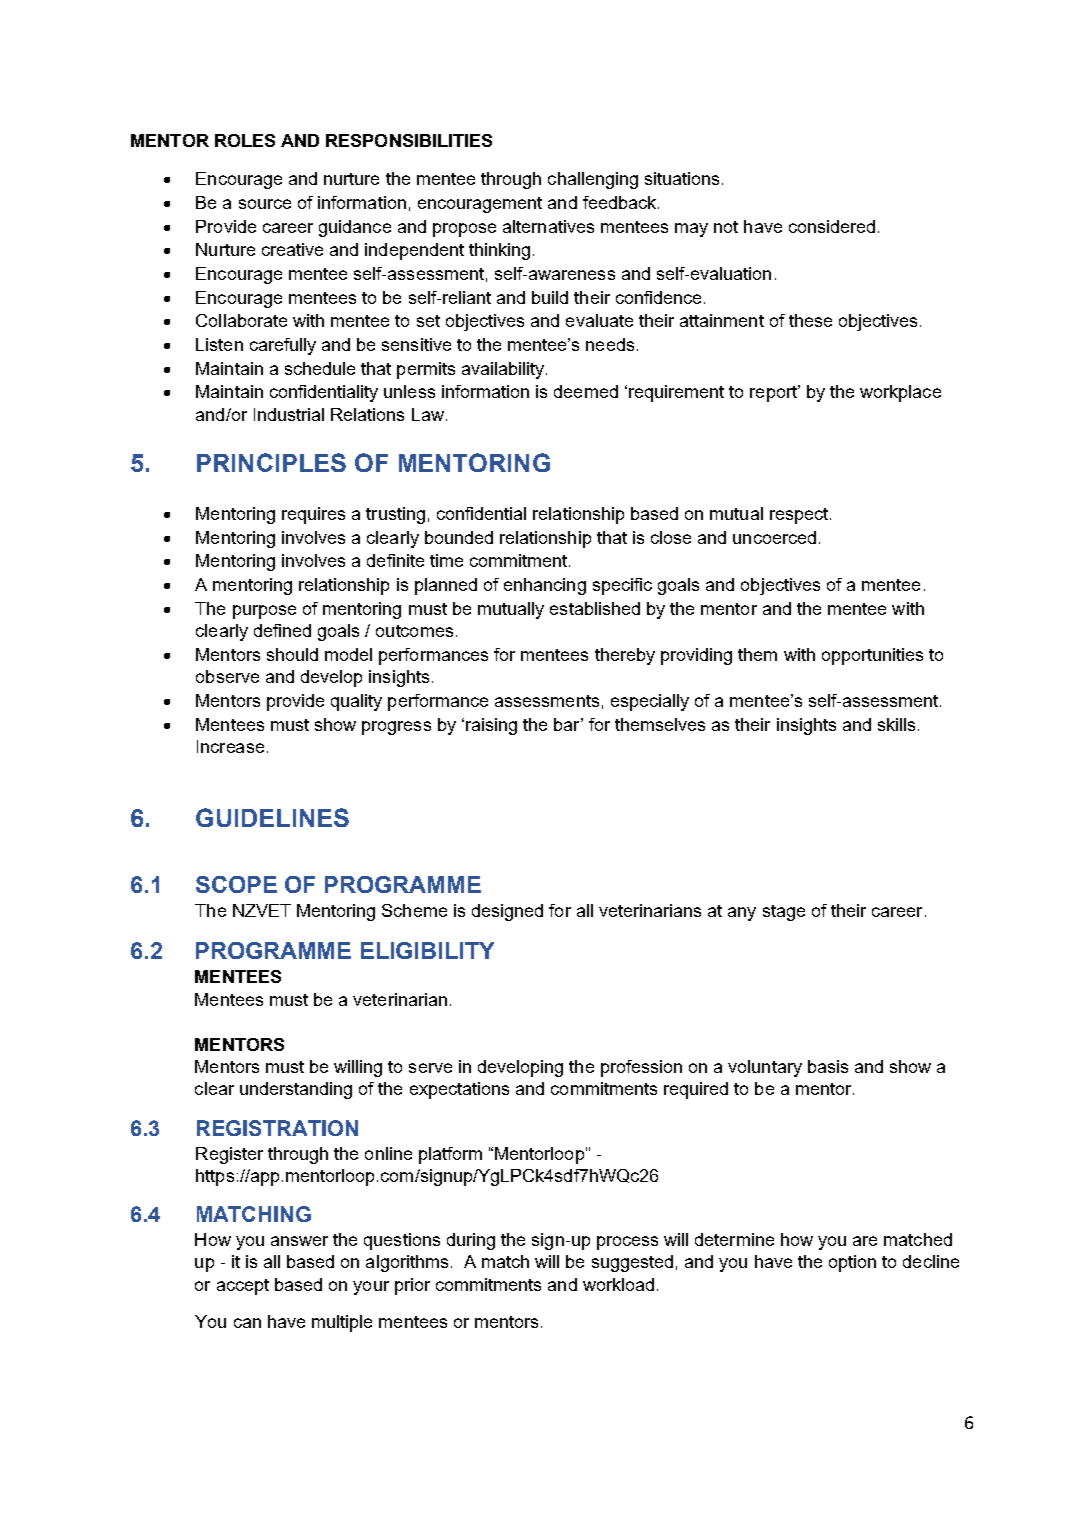 This image has width=1077, height=1523. I want to click on respect, so click(799, 516).
